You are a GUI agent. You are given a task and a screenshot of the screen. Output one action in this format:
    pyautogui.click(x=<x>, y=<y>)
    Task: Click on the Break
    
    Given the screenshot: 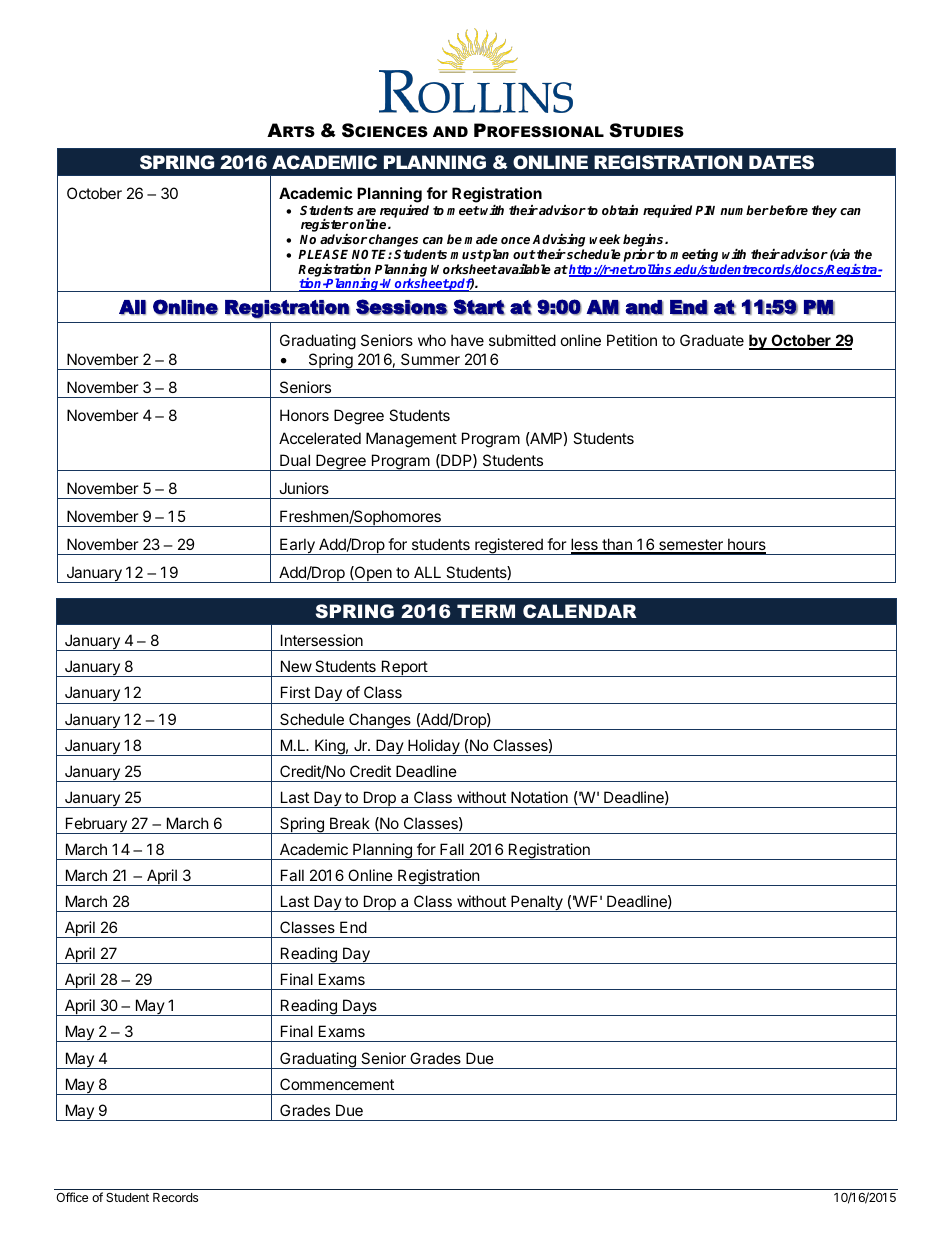 What is the action you would take?
    pyautogui.click(x=350, y=823)
